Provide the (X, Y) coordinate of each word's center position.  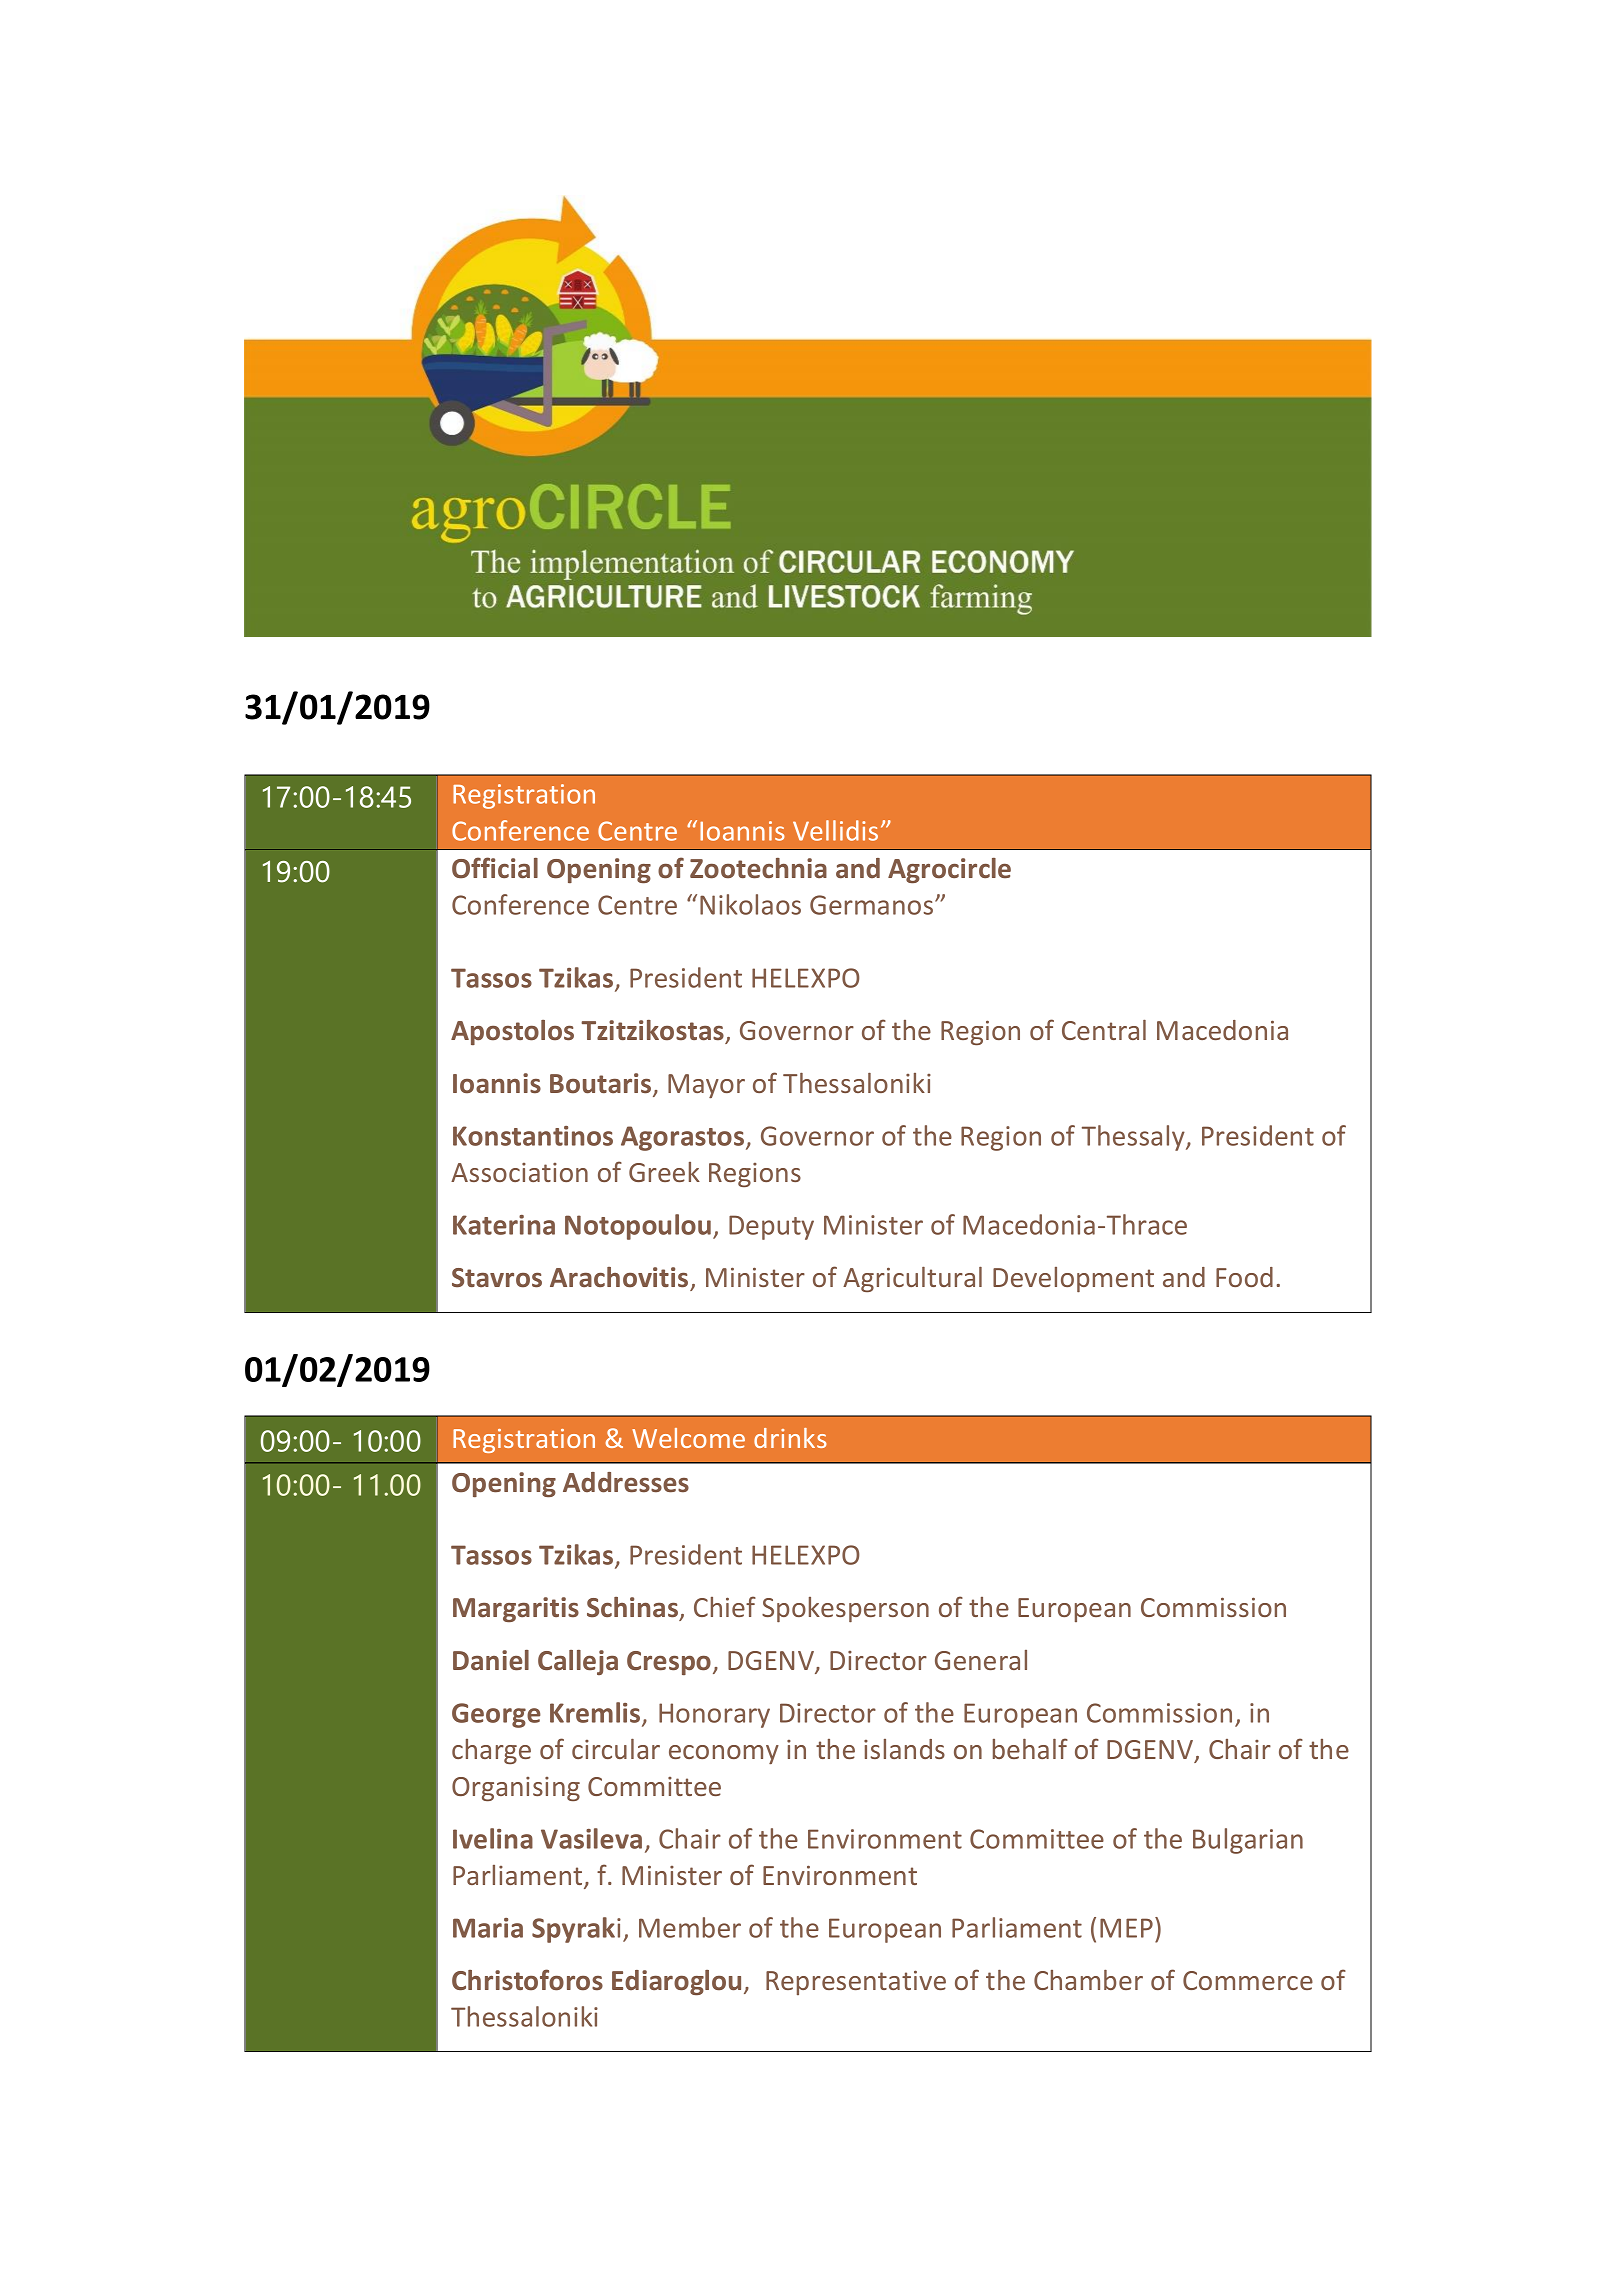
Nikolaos (750, 904)
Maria (488, 1928)
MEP (1126, 1928)
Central (1104, 1030)
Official (495, 868)
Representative (856, 1982)
